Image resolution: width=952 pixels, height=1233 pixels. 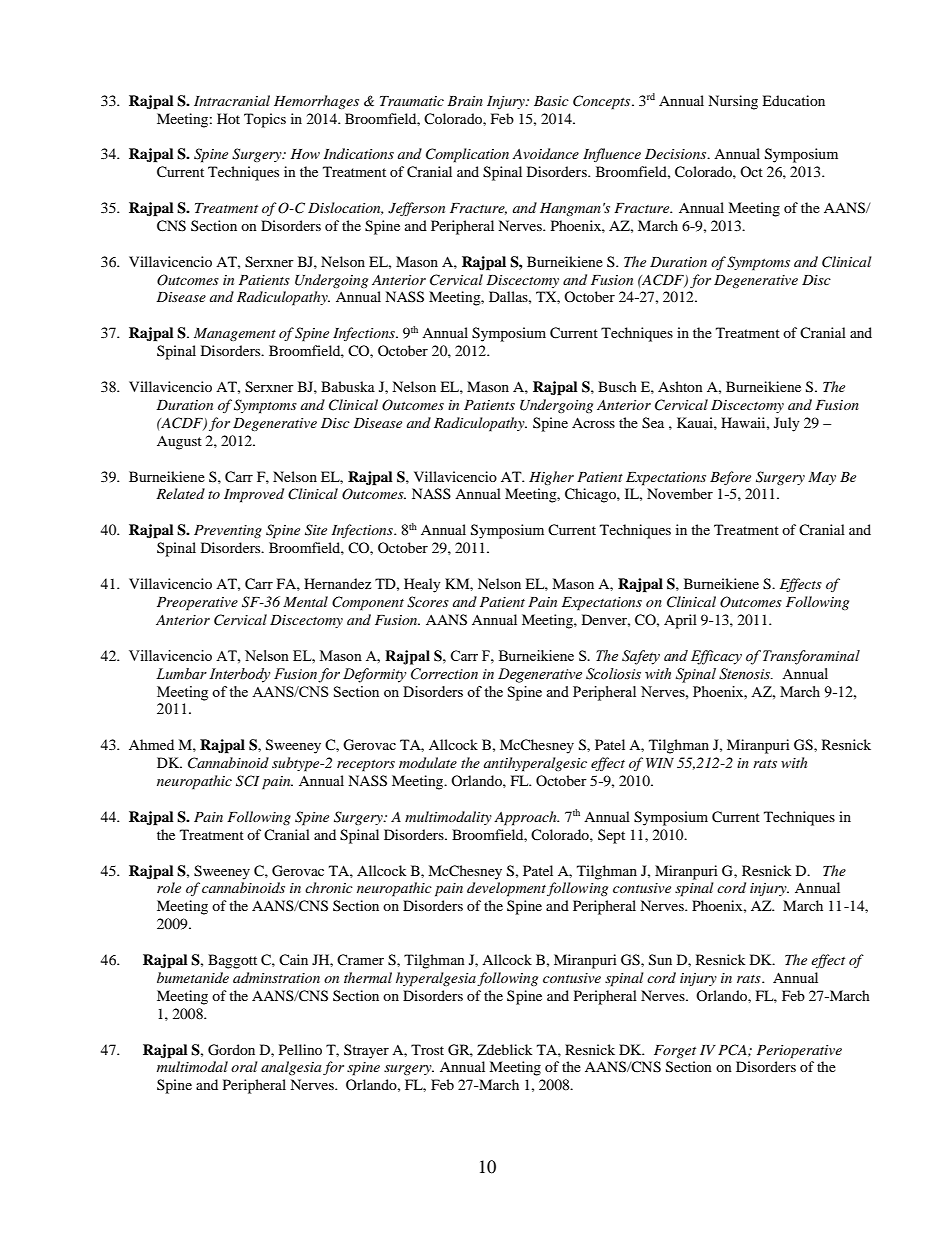 I want to click on Complication, so click(x=467, y=155).
